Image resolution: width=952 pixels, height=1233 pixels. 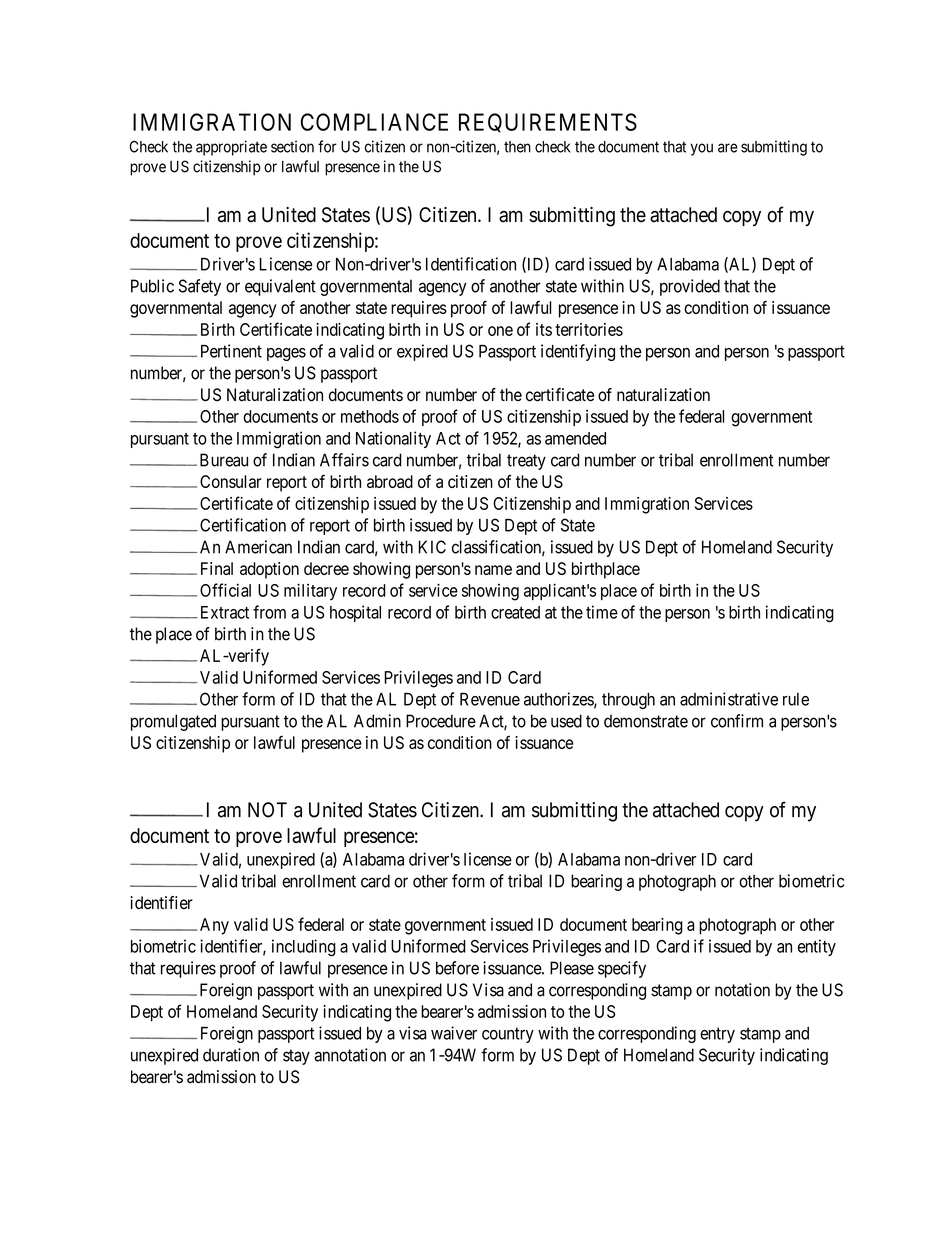 What do you see at coordinates (737, 721) in the screenshot?
I see `confirm` at bounding box center [737, 721].
